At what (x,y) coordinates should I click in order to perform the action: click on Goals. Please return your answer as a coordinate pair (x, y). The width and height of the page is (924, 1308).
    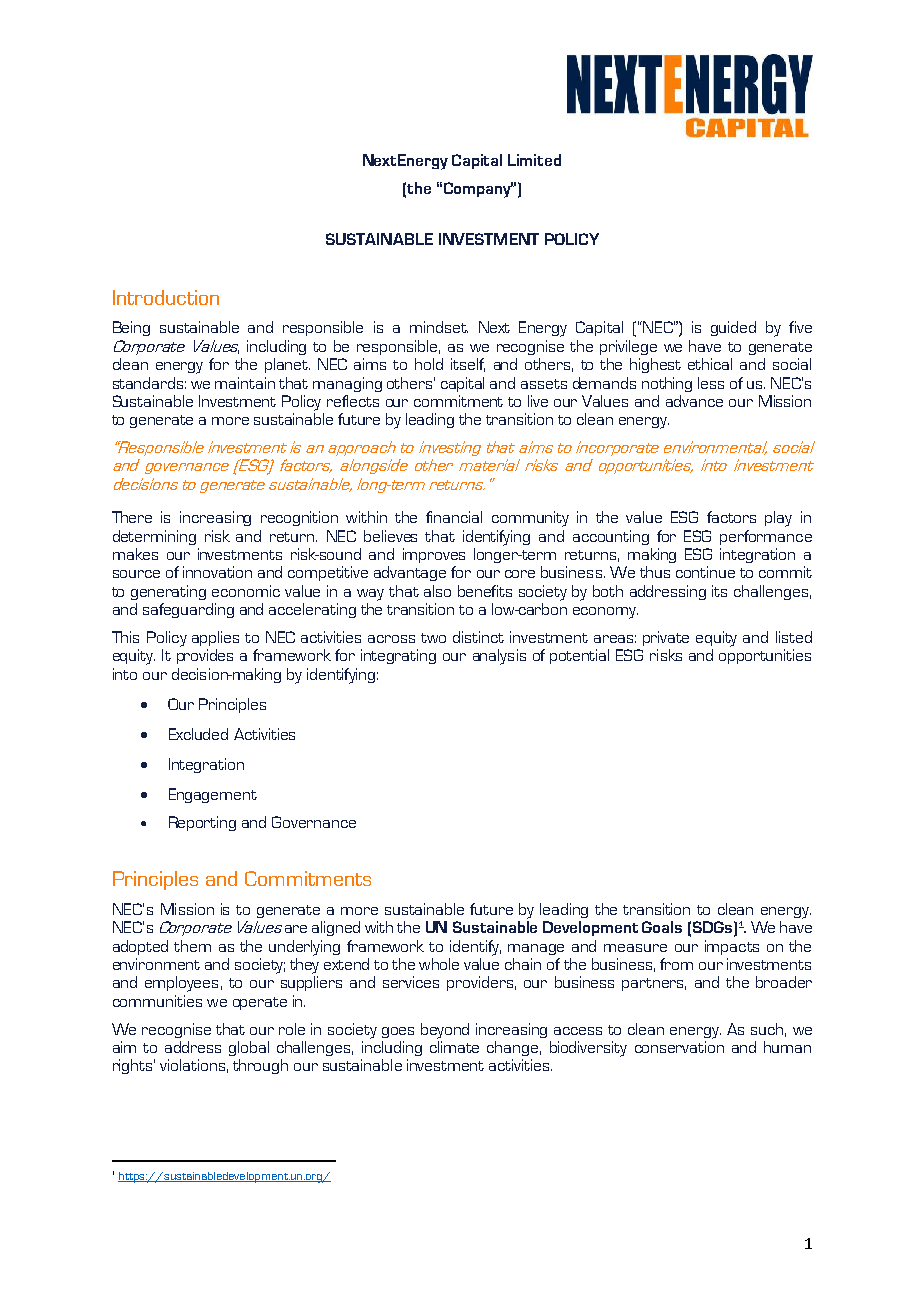
    Looking at the image, I should click on (662, 927).
